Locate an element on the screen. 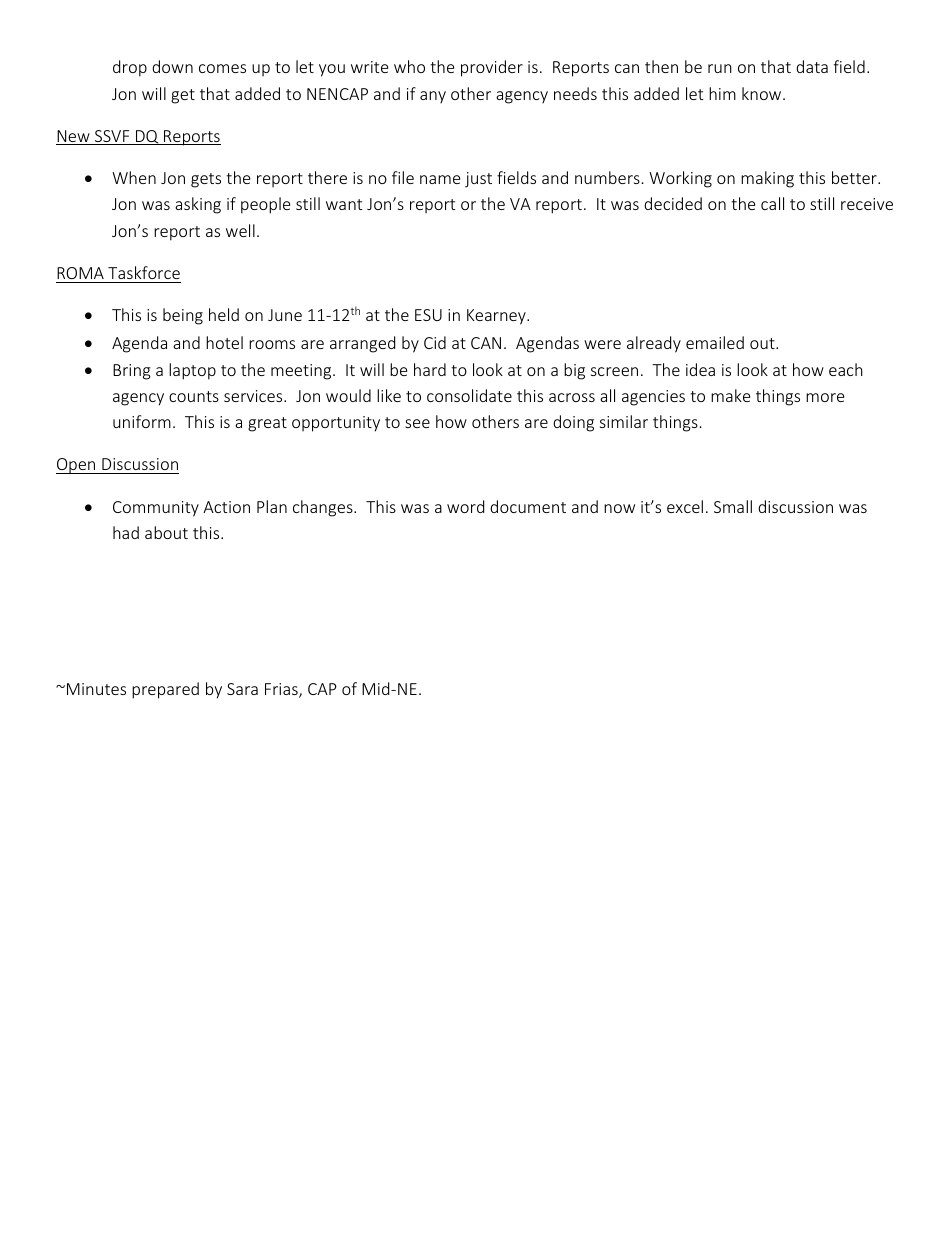 The image size is (952, 1233). prepared is located at coordinates (165, 690).
